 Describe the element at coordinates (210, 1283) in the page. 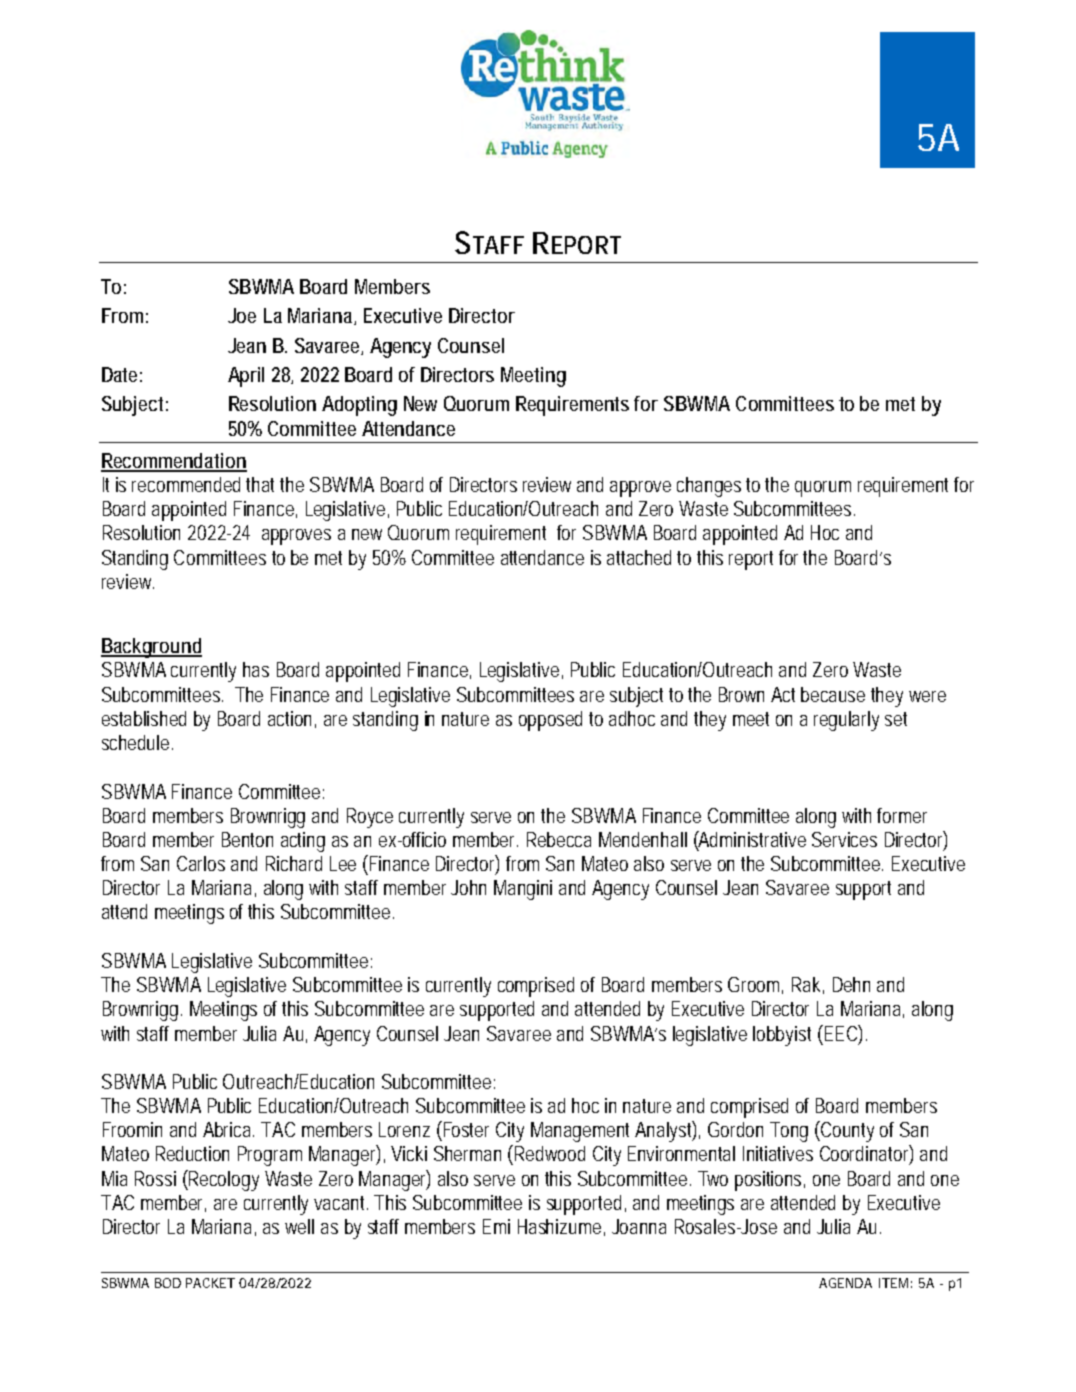

I see `PACKET` at that location.
